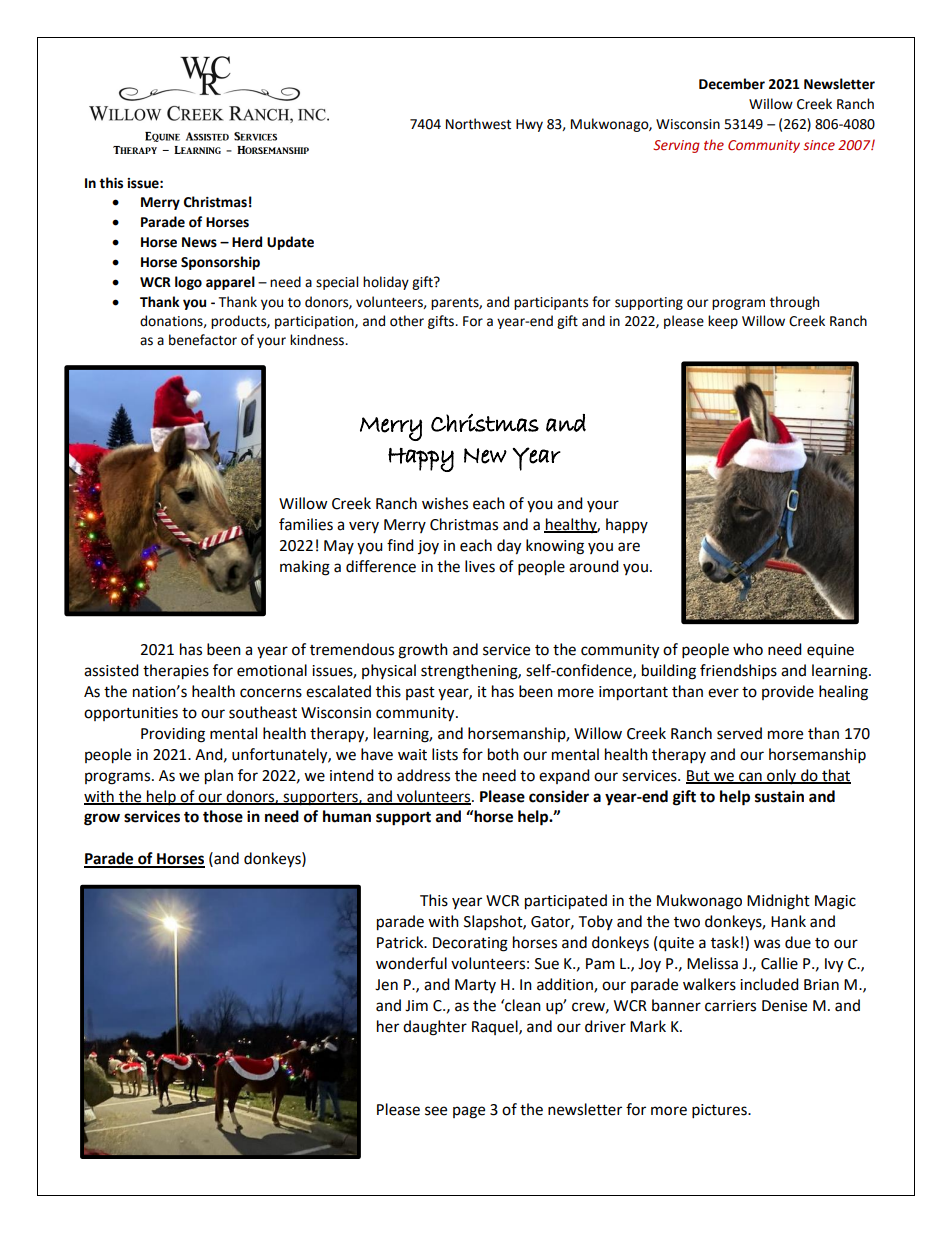 The image size is (952, 1233). What do you see at coordinates (247, 242) in the screenshot?
I see `Herd` at bounding box center [247, 242].
